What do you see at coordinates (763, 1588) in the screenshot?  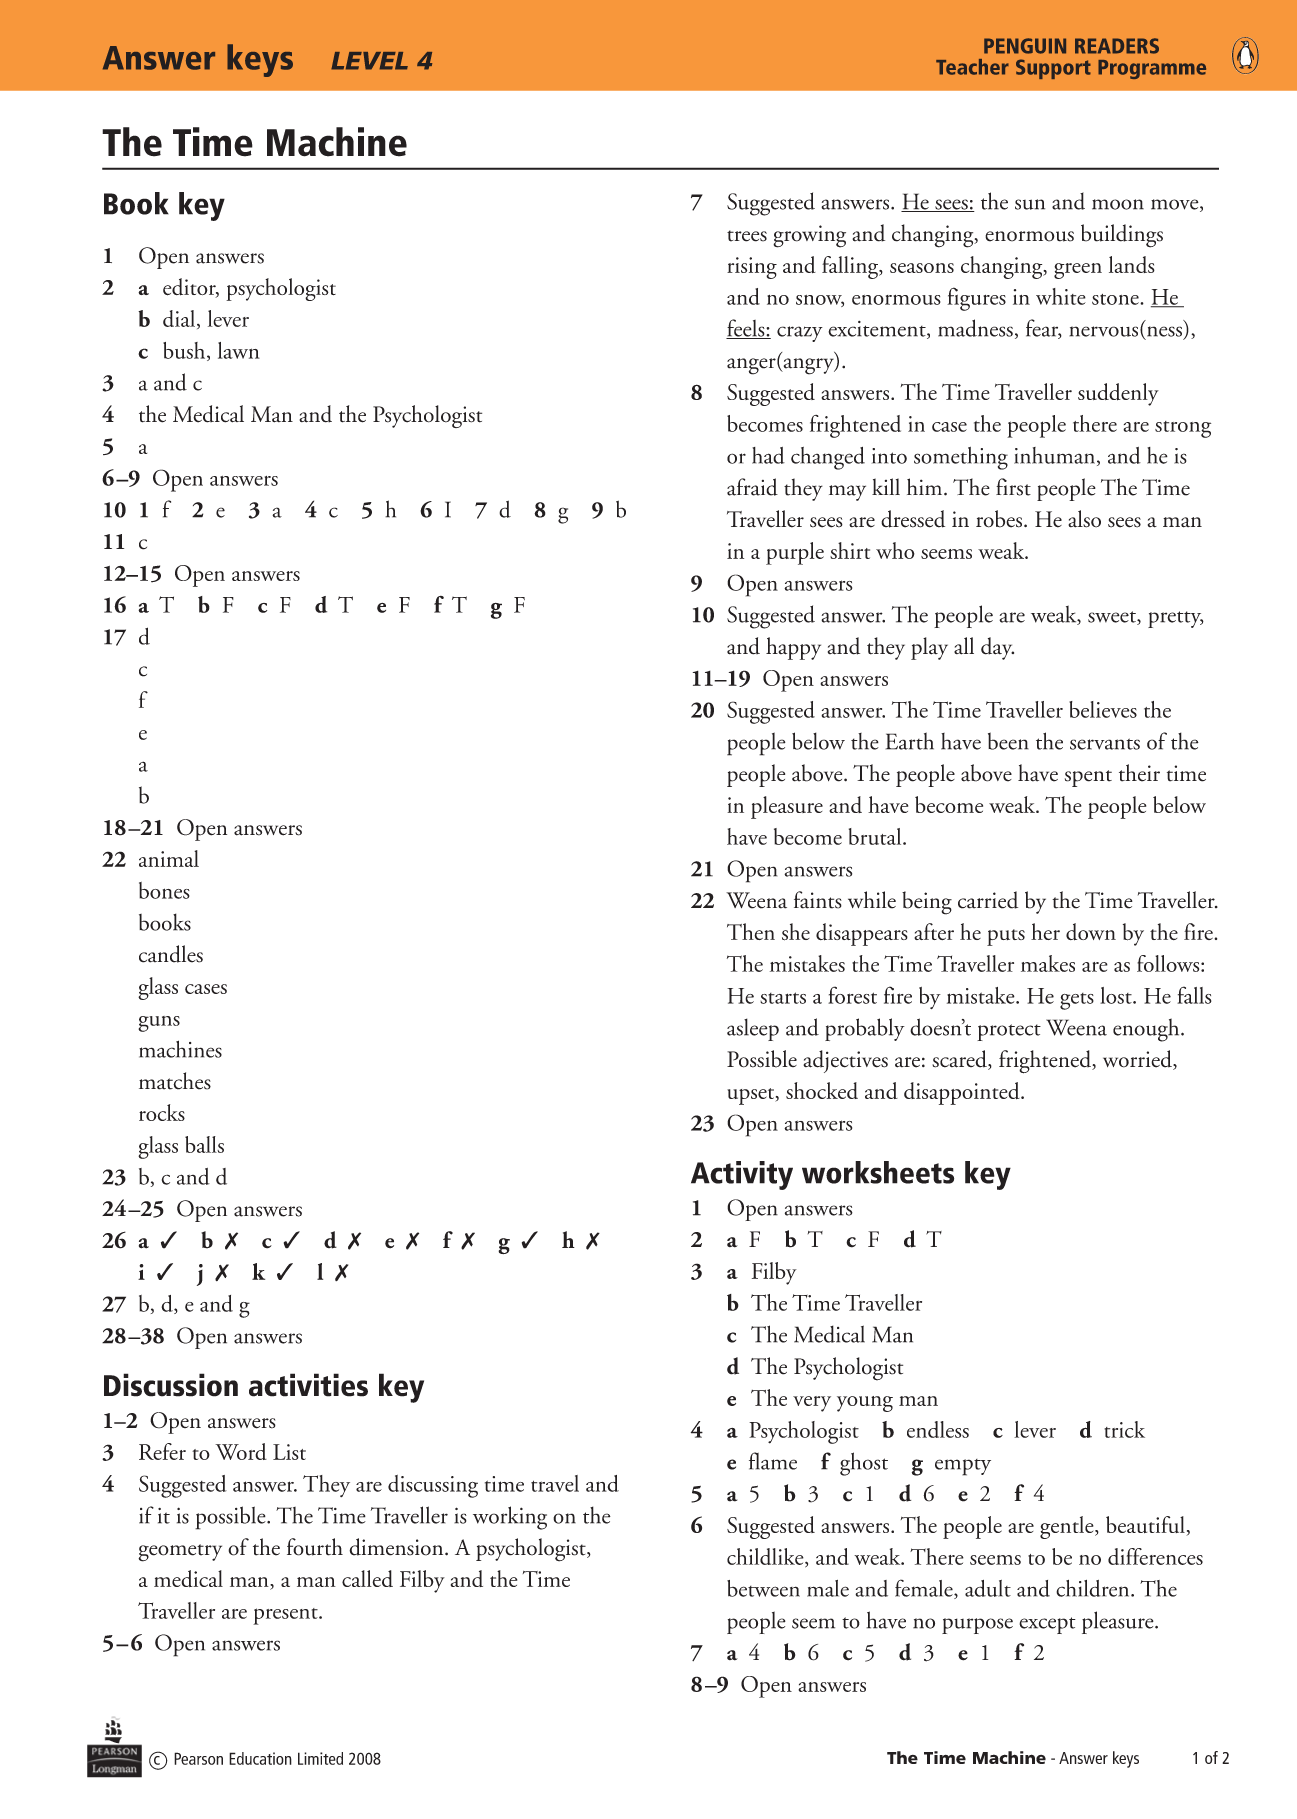 I see `between` at bounding box center [763, 1588].
